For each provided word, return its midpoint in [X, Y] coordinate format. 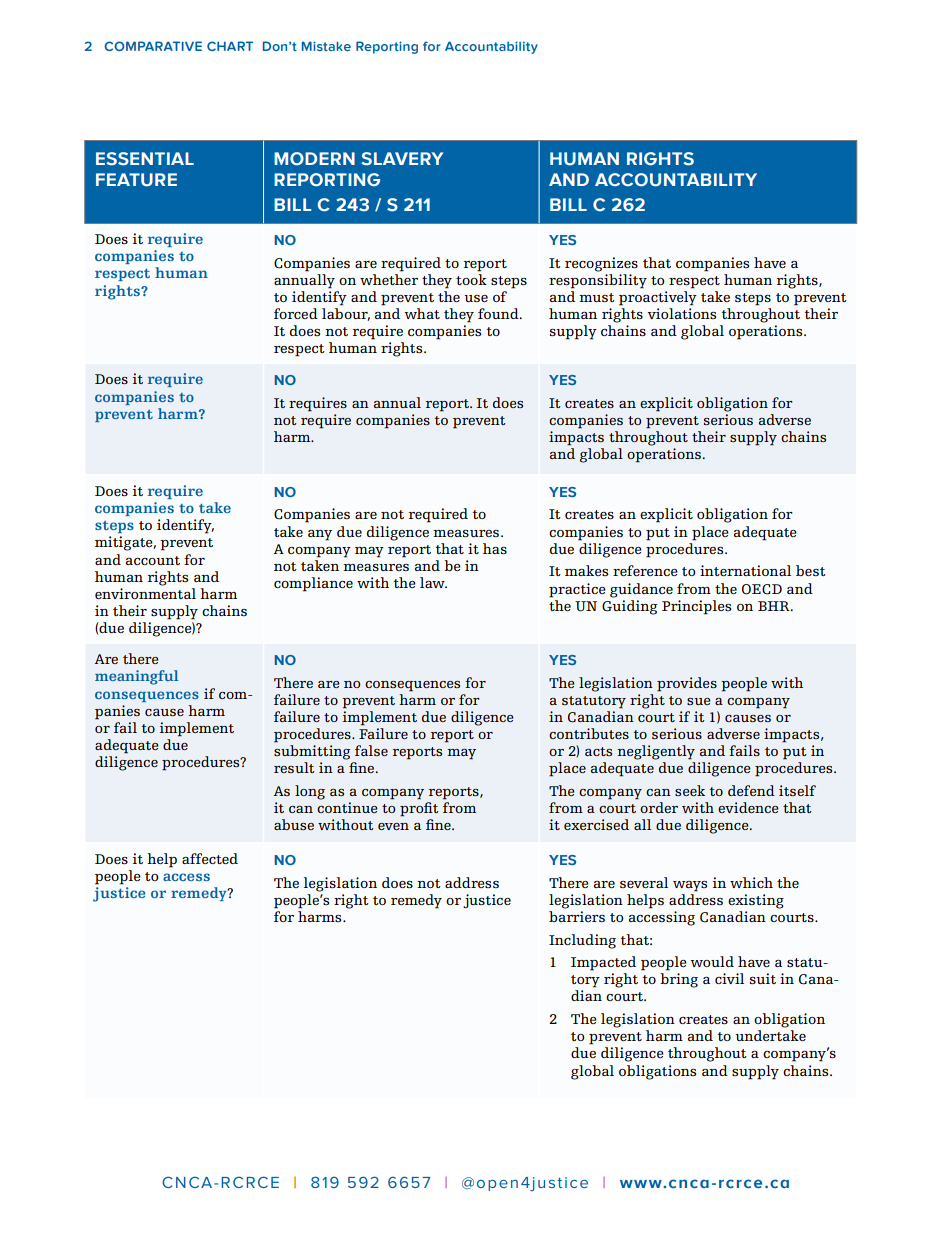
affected [210, 858]
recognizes [601, 264]
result [294, 767]
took [471, 278]
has [495, 548]
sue [699, 701]
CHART [230, 46]
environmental [145, 593]
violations [682, 313]
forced [296, 313]
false [371, 750]
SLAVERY [402, 159]
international [745, 570]
